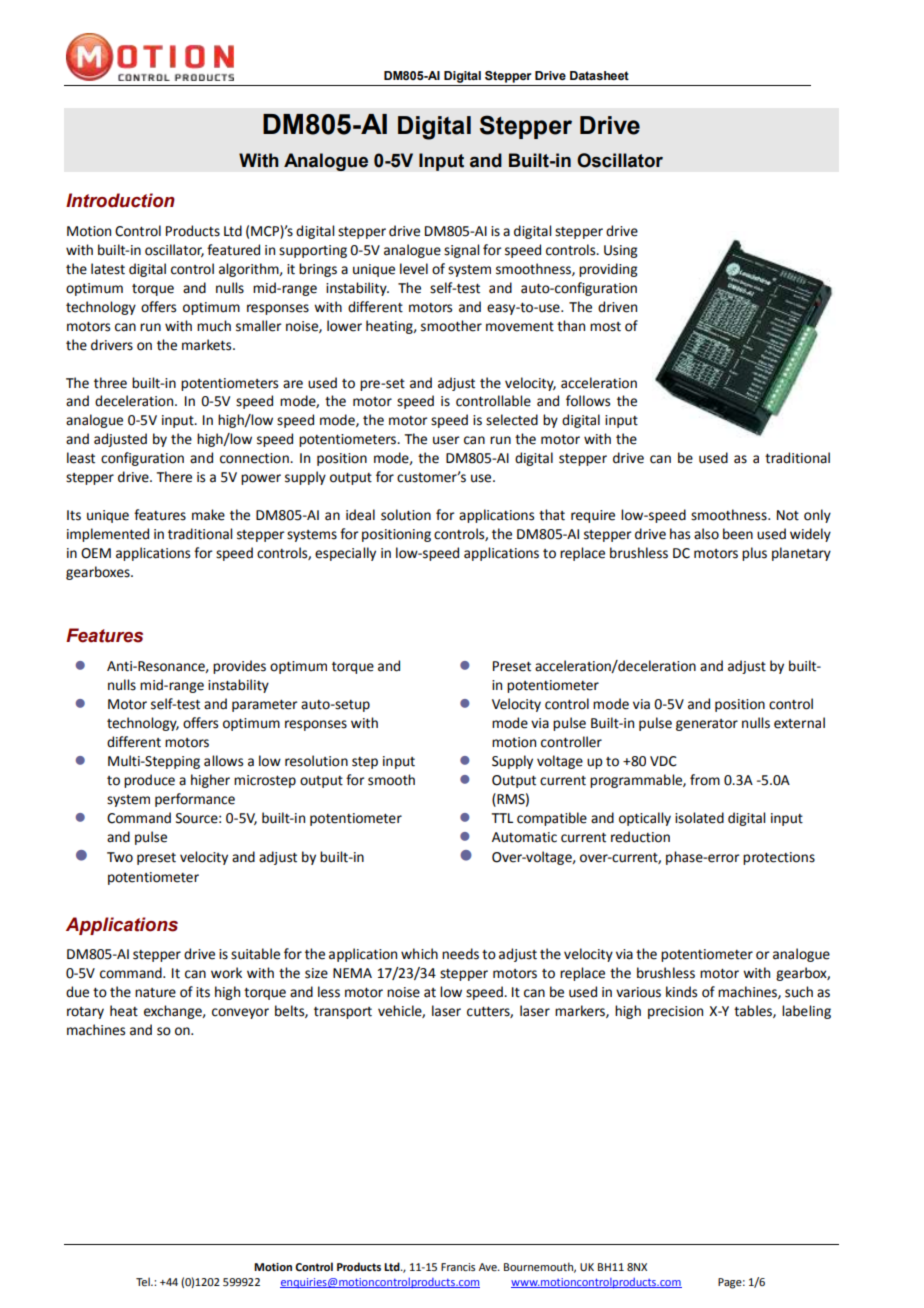 This image has height=1308, width=924. I want to click on generator, so click(707, 725).
